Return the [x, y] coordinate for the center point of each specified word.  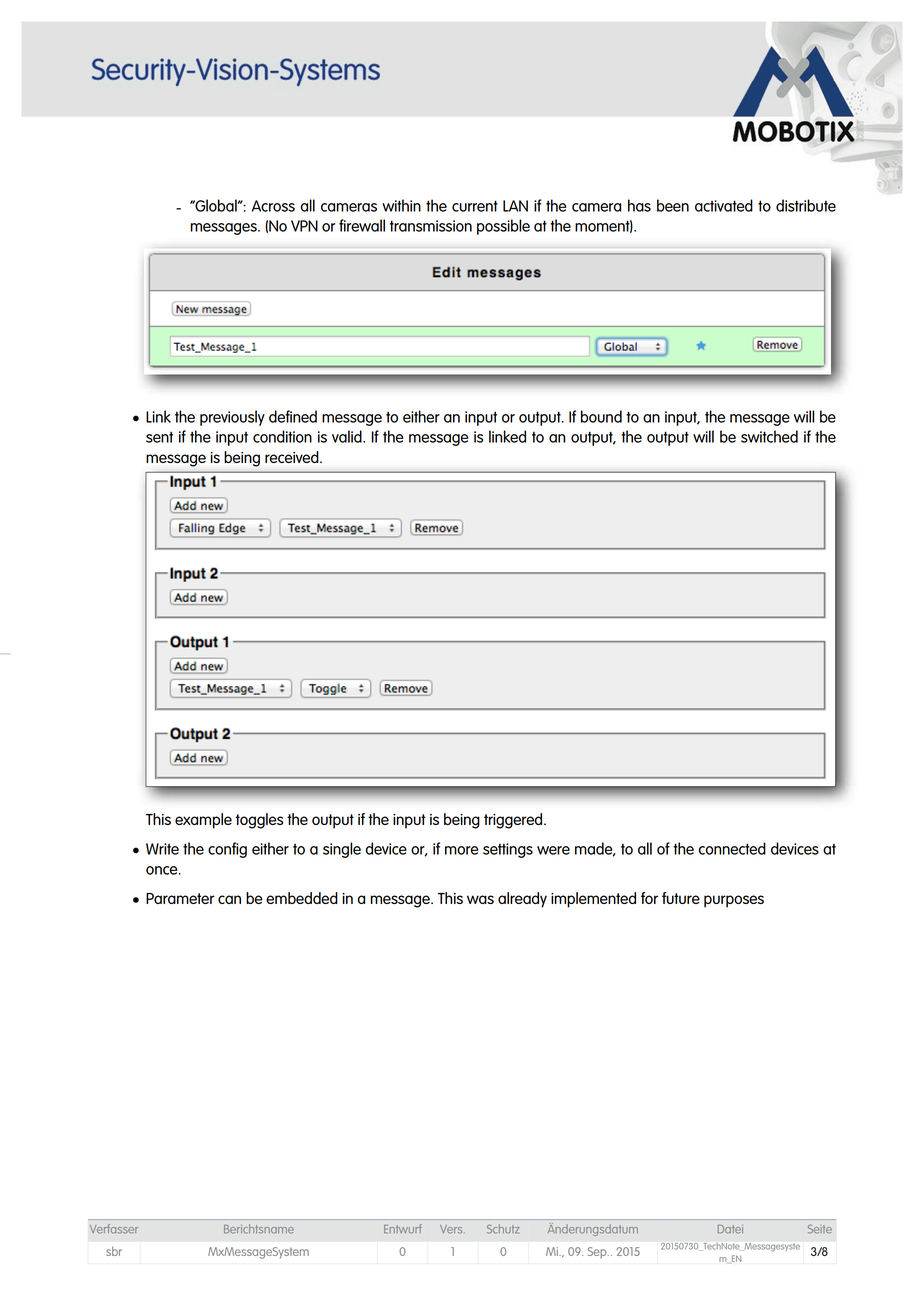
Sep [598, 1253]
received [293, 457]
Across [273, 206]
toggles [260, 821]
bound [601, 416]
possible [503, 227]
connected [732, 848]
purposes [734, 901]
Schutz [503, 1229]
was [480, 899]
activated [724, 205]
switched [769, 436]
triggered [514, 821]
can [229, 899]
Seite [820, 1229]
